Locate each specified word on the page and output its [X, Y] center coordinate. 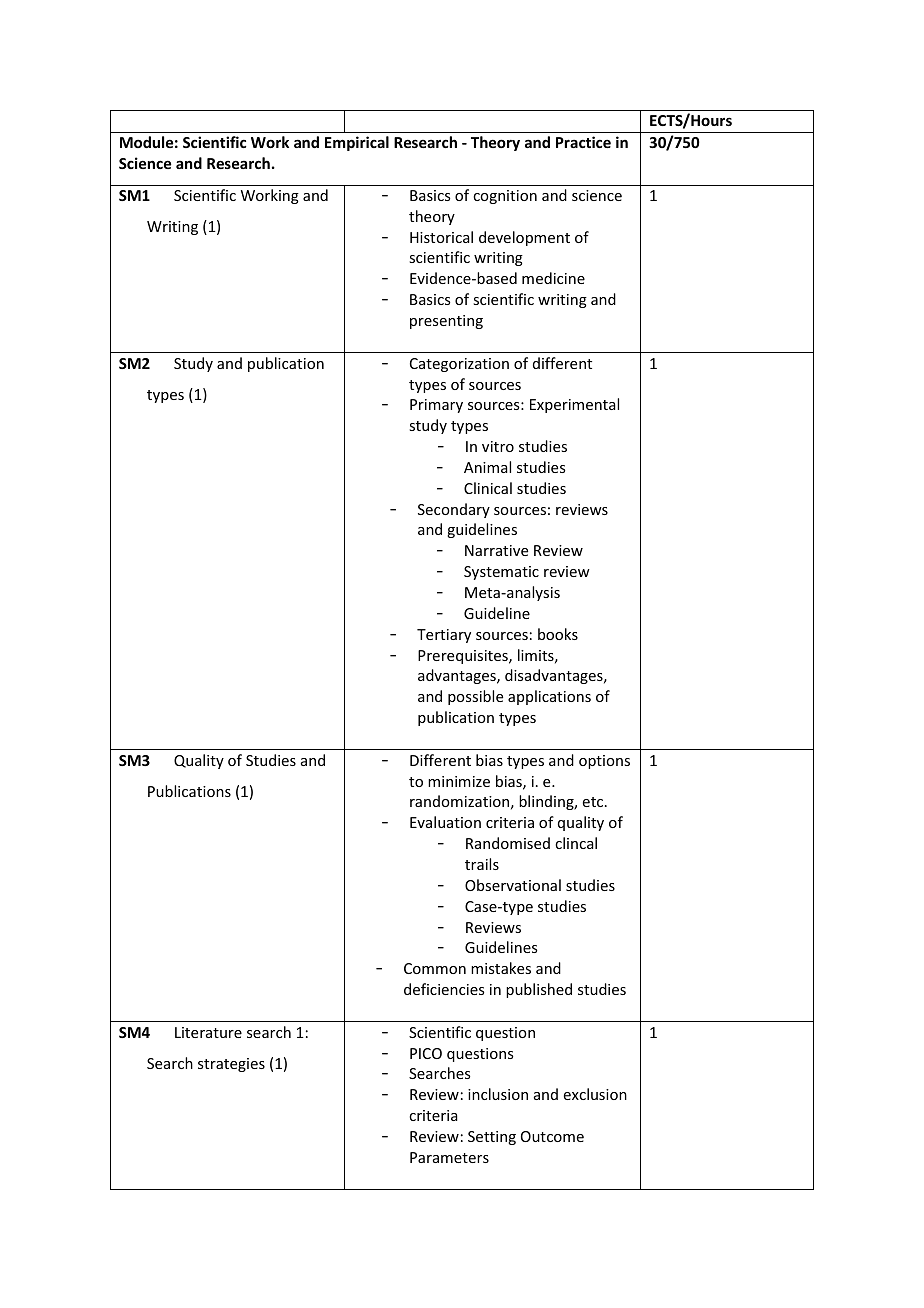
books [558, 634]
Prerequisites [464, 657]
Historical [441, 237]
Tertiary [444, 636]
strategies [231, 1065]
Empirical [357, 143]
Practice [583, 142]
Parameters [449, 1157]
